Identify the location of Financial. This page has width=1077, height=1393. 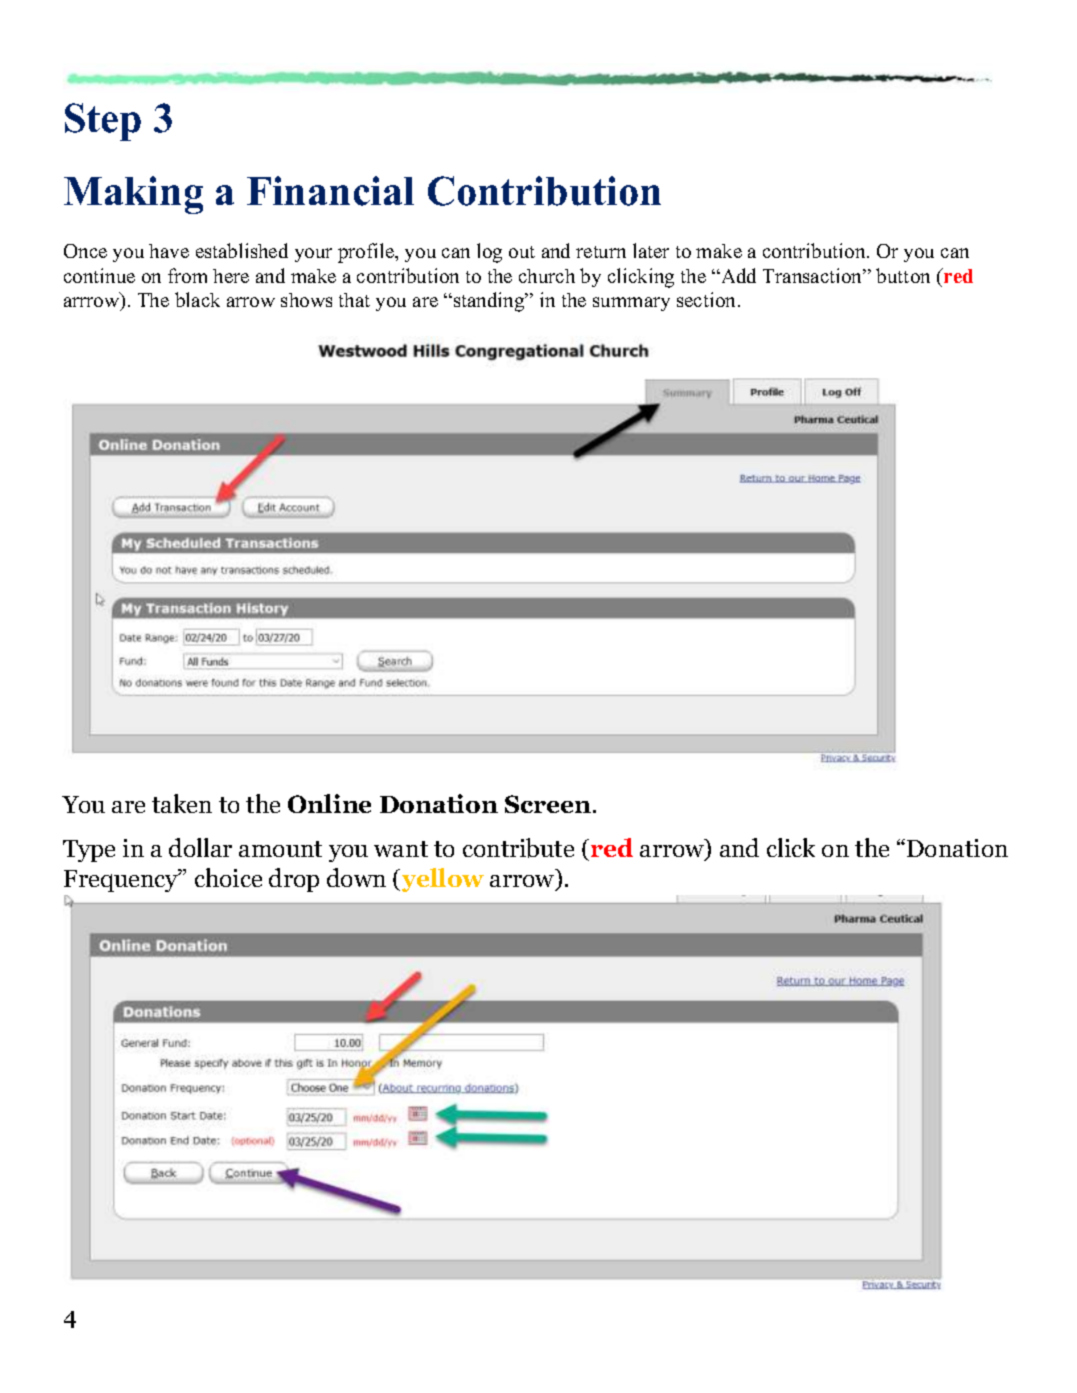
(330, 191).
